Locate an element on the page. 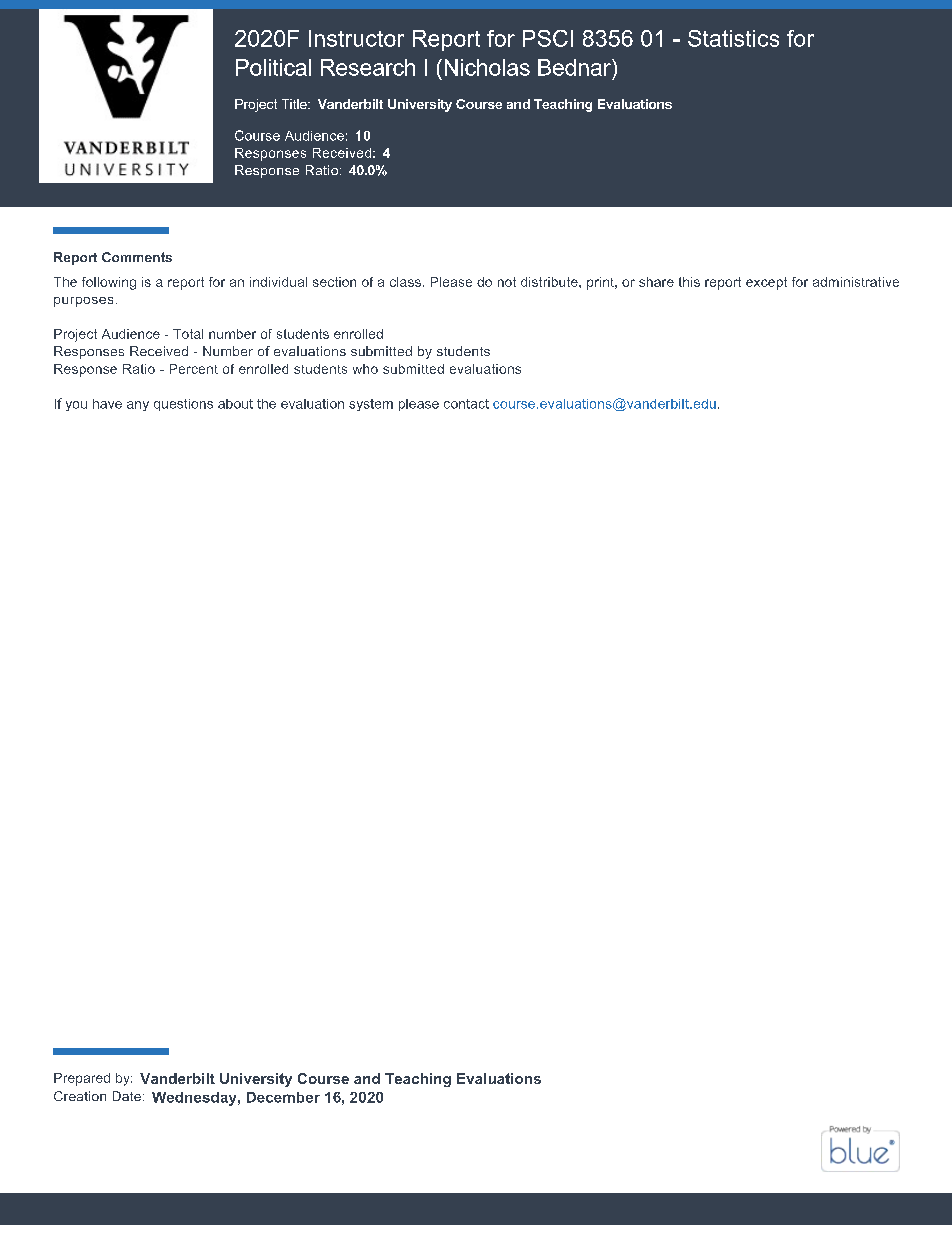  except is located at coordinates (766, 283).
